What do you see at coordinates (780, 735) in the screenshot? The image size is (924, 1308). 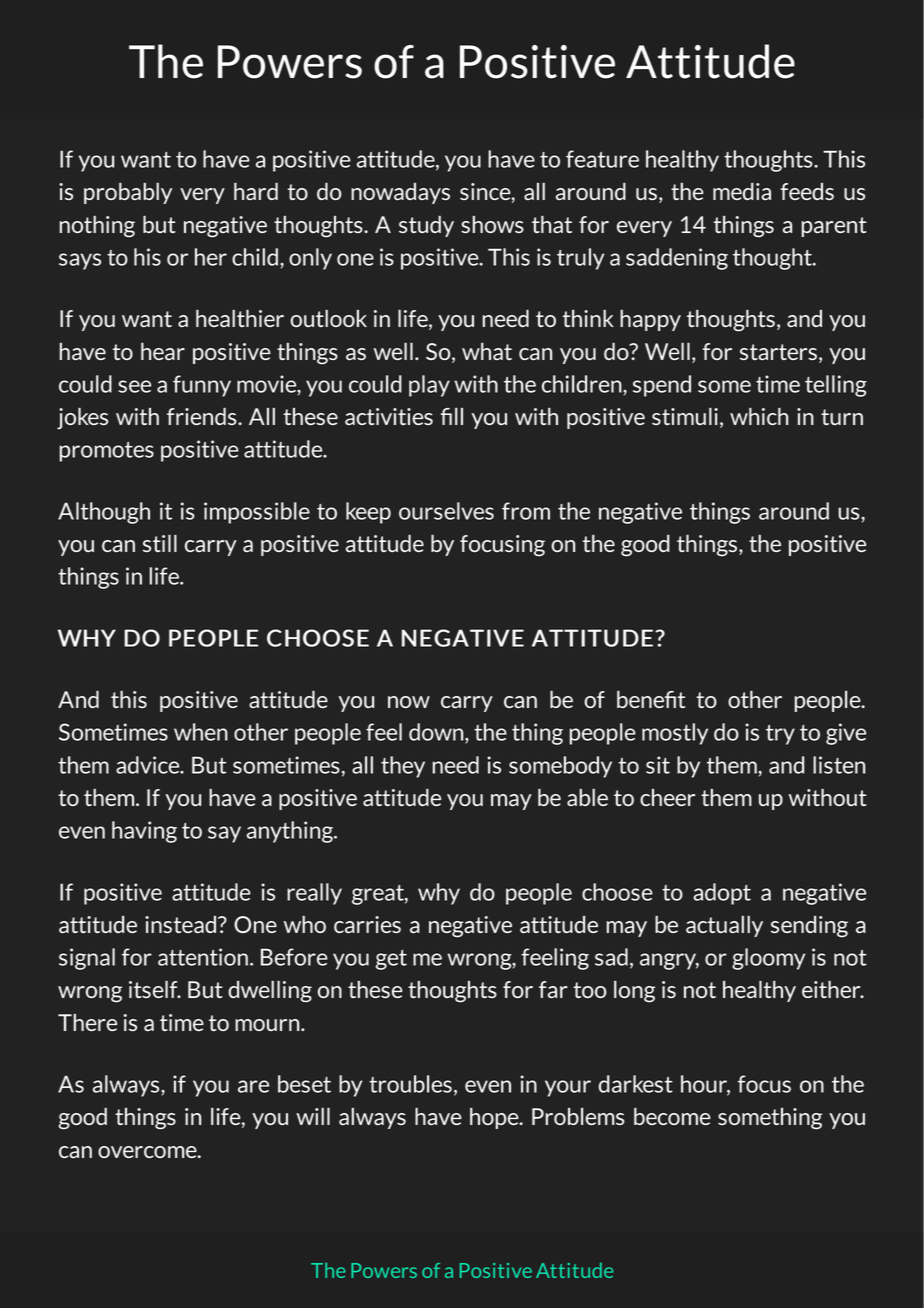 I see `try` at bounding box center [780, 735].
